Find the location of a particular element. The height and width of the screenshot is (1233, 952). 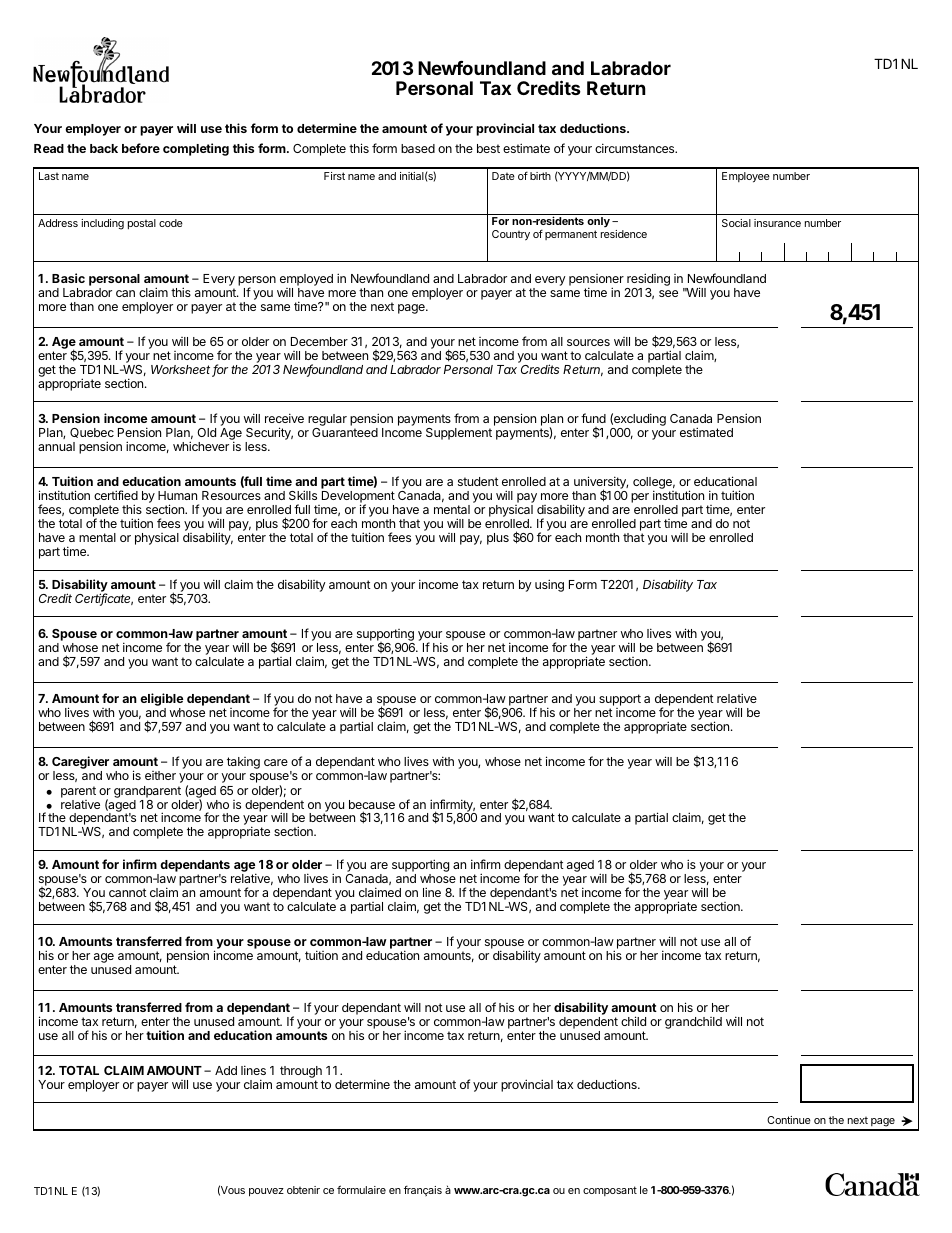

through is located at coordinates (301, 1072).
